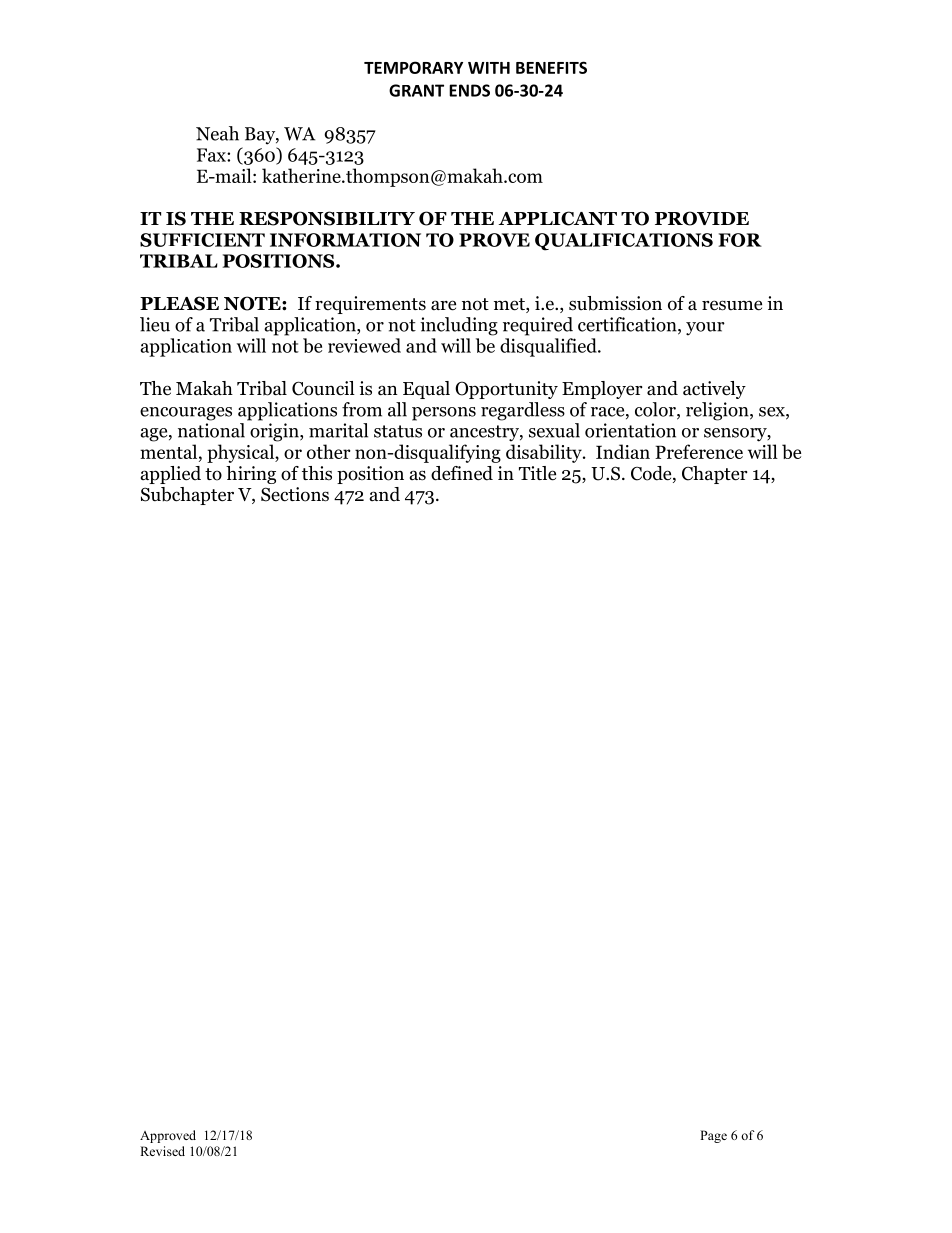 Image resolution: width=952 pixels, height=1233 pixels. I want to click on applied, so click(171, 475).
